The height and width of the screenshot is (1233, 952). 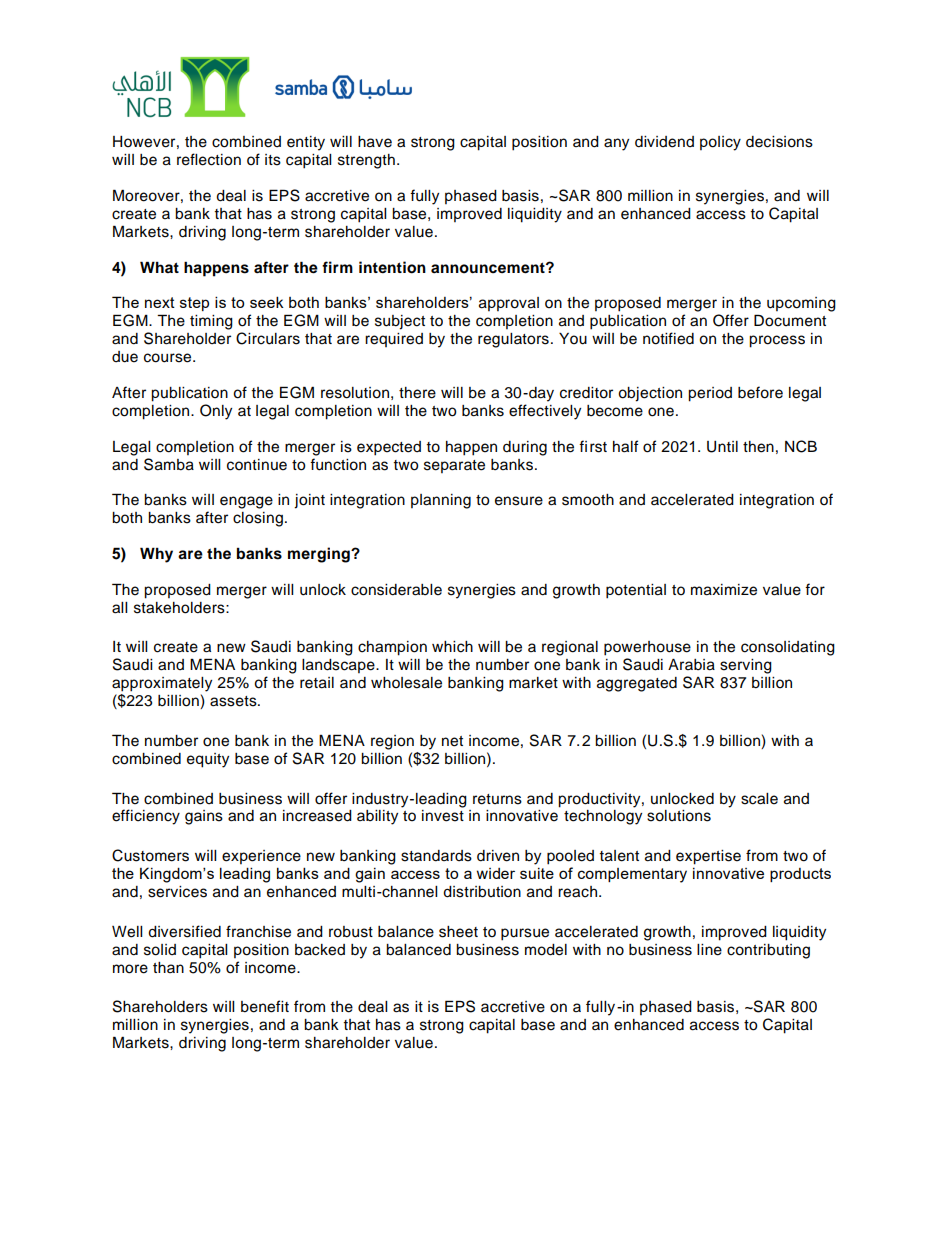 What do you see at coordinates (209, 159) in the screenshot?
I see `reflection` at bounding box center [209, 159].
